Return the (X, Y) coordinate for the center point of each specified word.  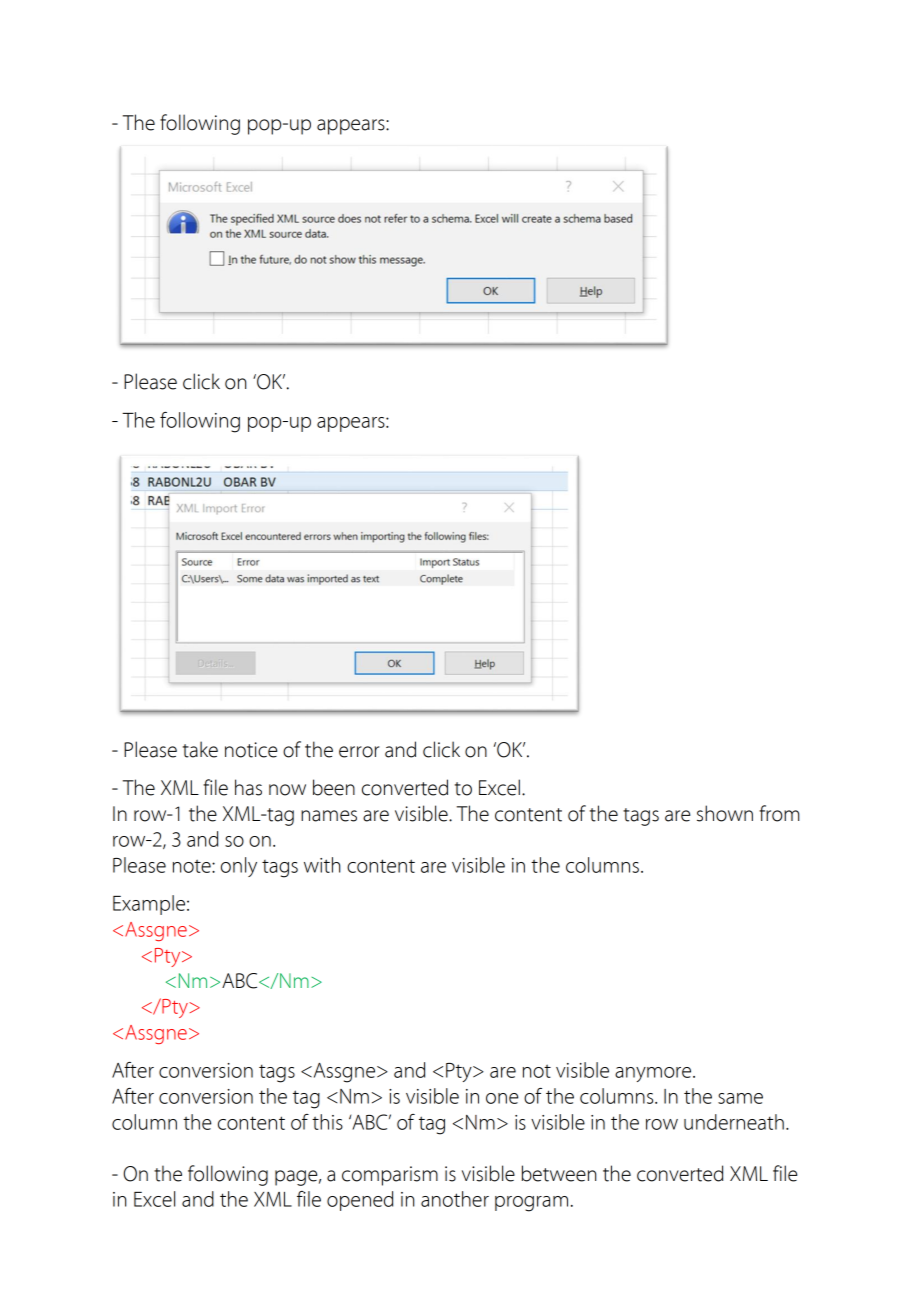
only (239, 867)
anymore (654, 1074)
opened (360, 1201)
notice (251, 750)
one (502, 1098)
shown (725, 813)
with (322, 865)
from (779, 813)
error (359, 752)
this (327, 1122)
